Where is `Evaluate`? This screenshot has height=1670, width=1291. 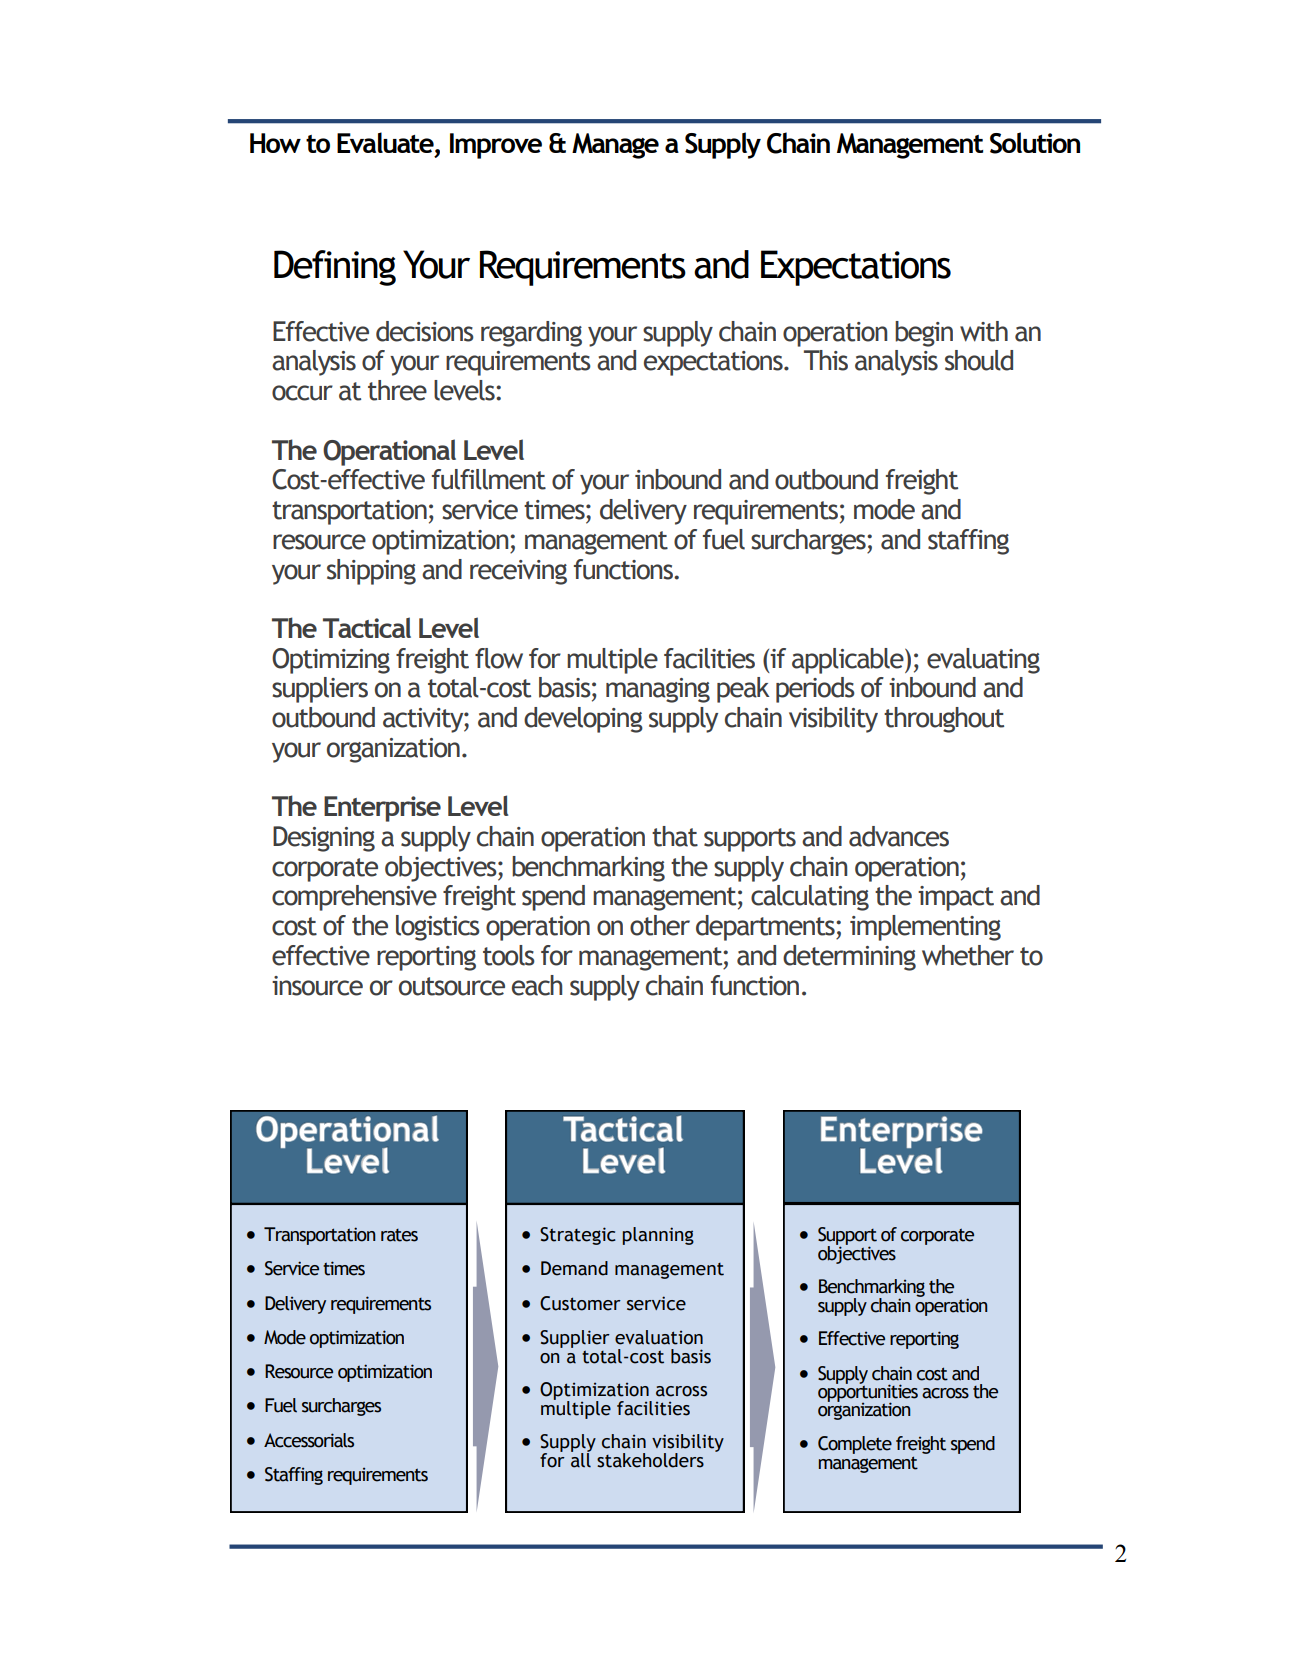
Evaluate is located at coordinates (386, 144).
